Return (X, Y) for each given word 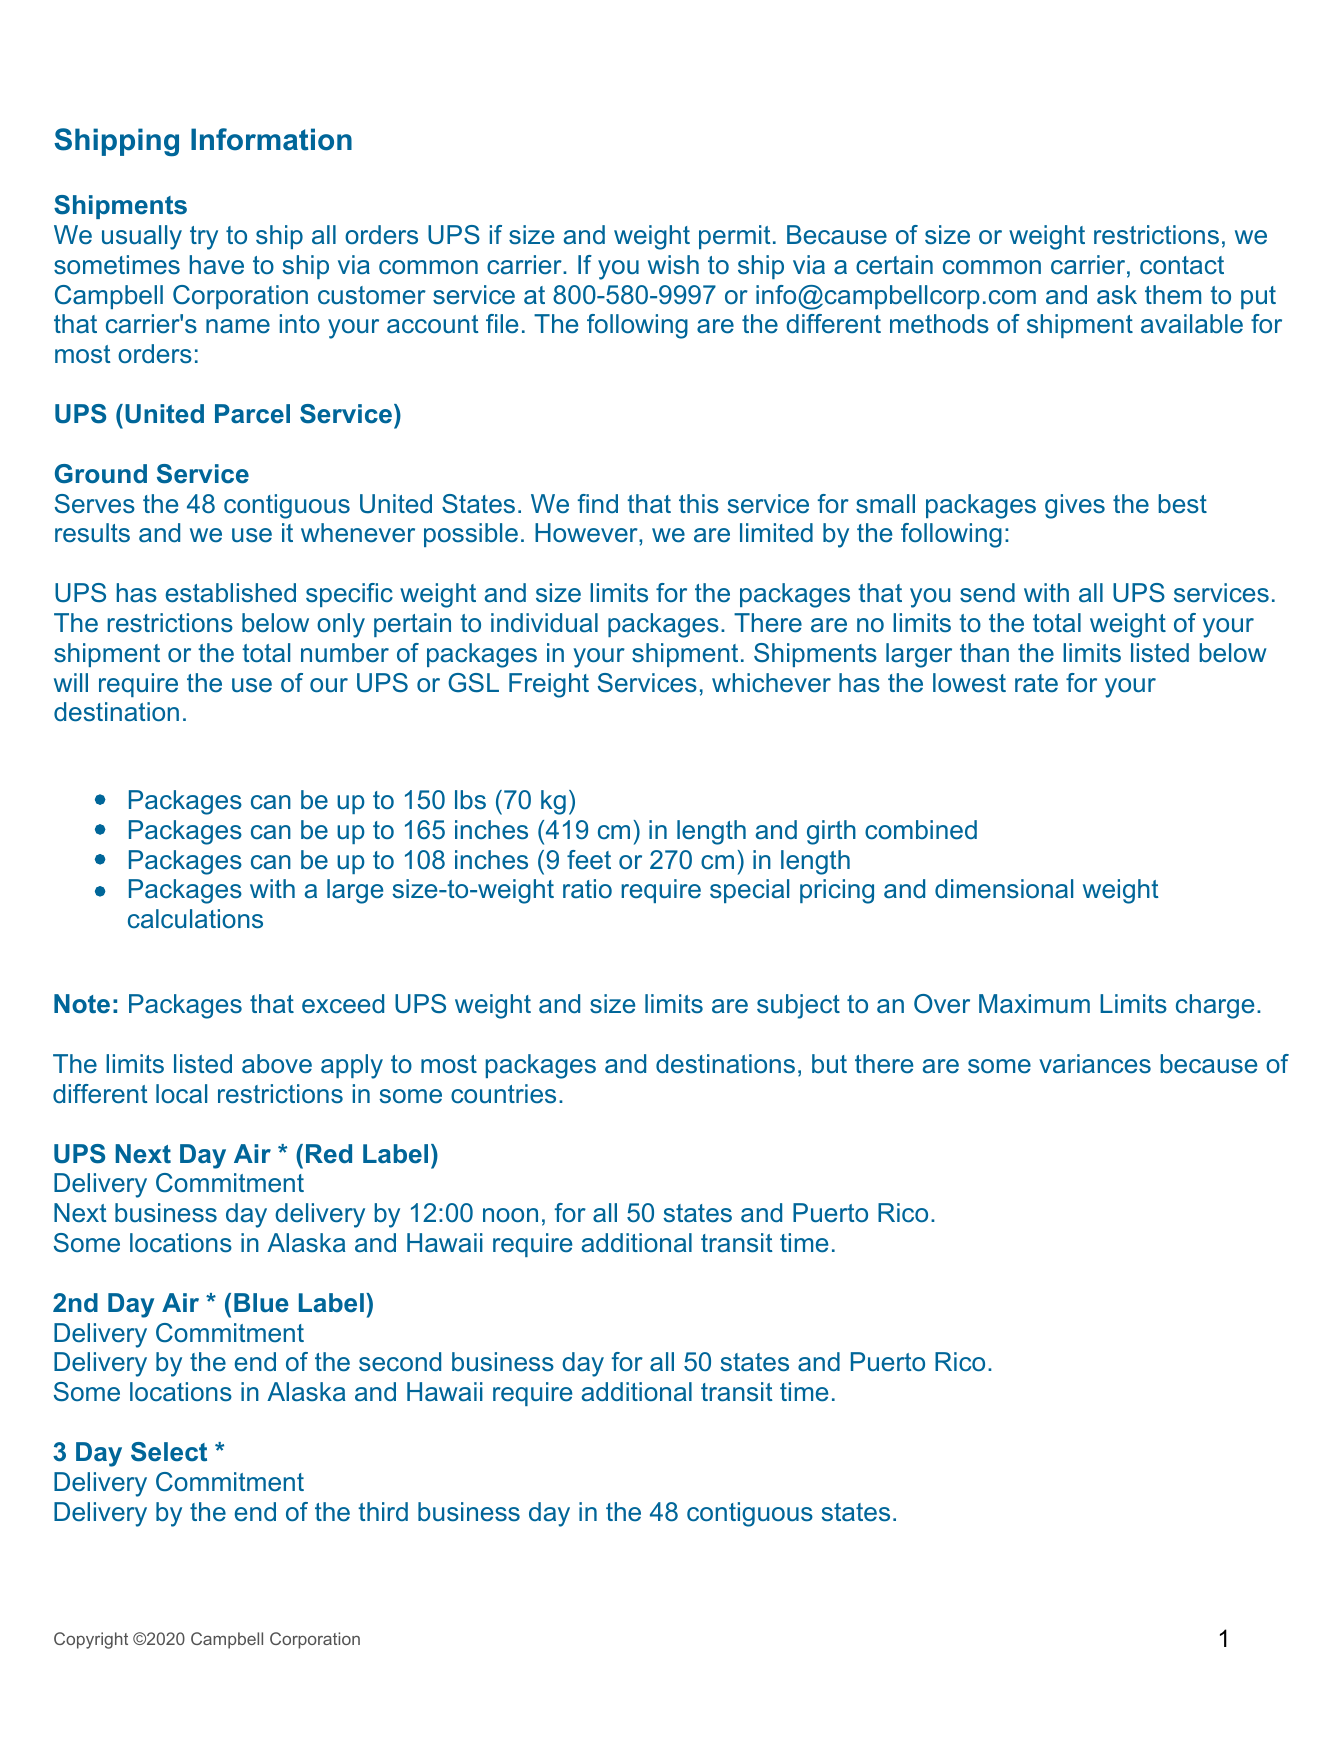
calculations (195, 919)
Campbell (227, 1640)
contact (1182, 265)
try (204, 238)
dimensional (1004, 889)
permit (735, 237)
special (749, 891)
